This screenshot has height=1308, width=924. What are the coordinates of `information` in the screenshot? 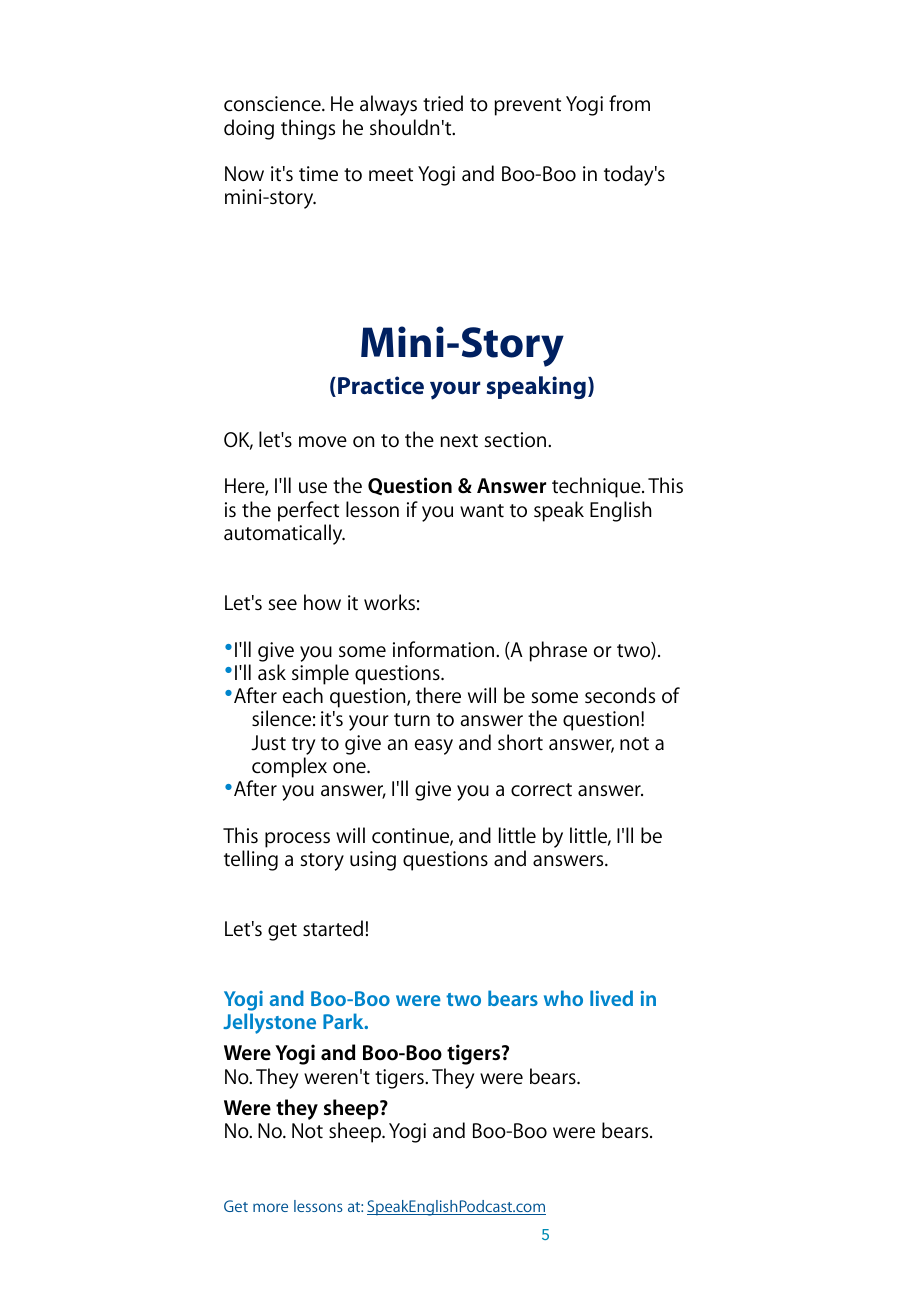 It's located at (443, 649).
